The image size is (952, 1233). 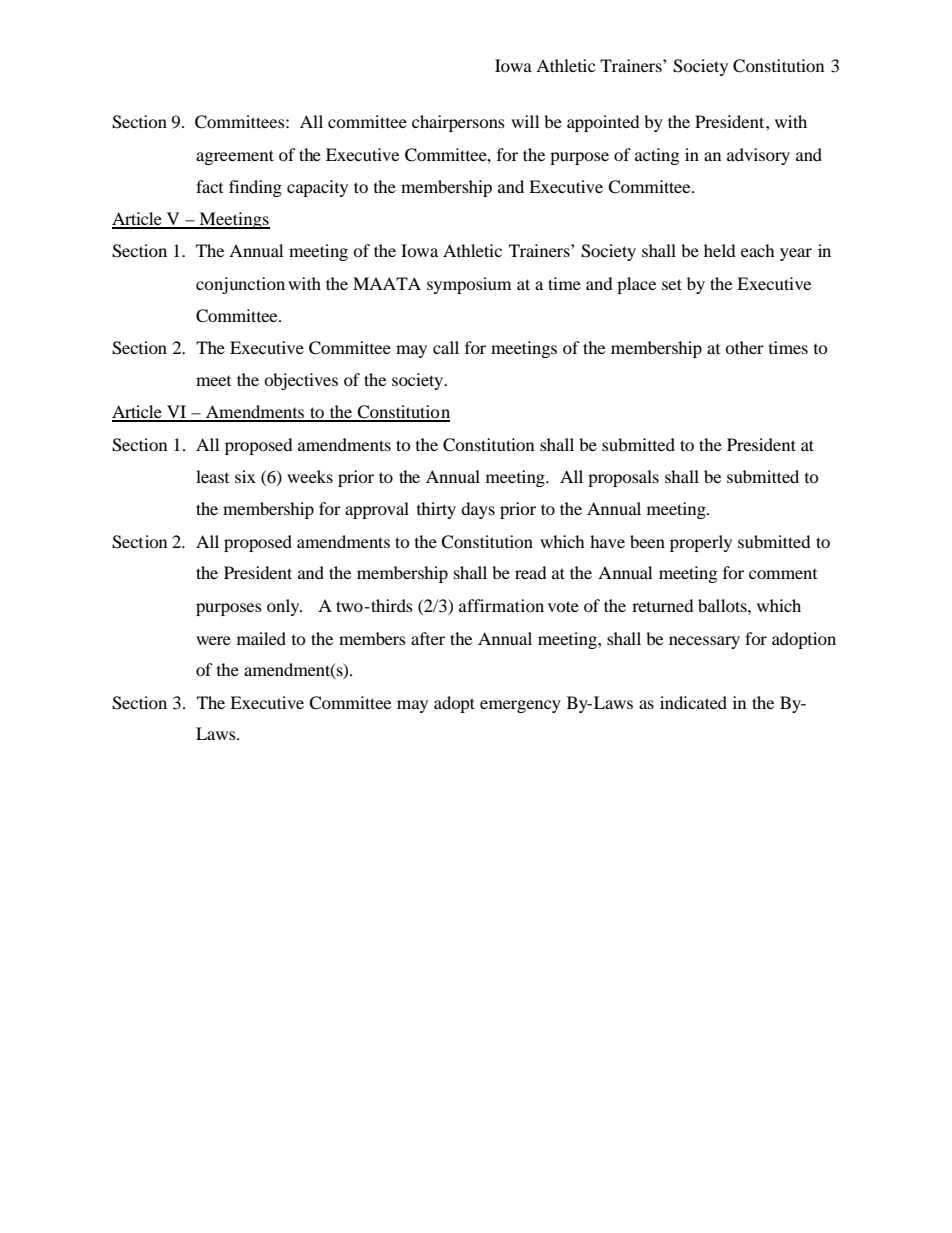 I want to click on mailed, so click(x=261, y=638).
